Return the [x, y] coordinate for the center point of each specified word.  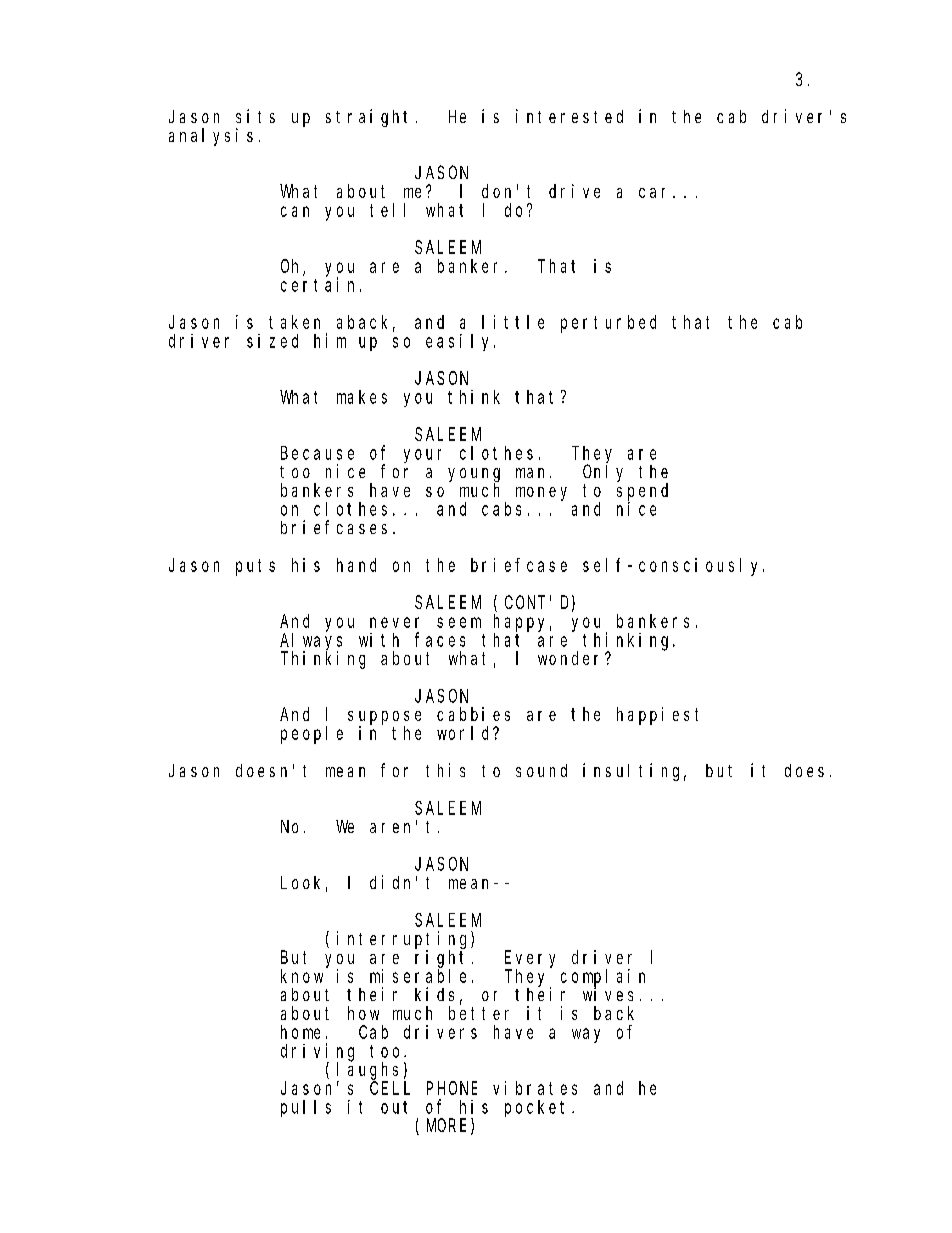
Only [603, 473]
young [474, 476]
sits [255, 116]
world [466, 733]
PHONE [452, 1088]
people [312, 735]
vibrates [535, 1088]
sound [541, 770]
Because [317, 453]
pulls [306, 1108]
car [656, 193]
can [295, 211]
